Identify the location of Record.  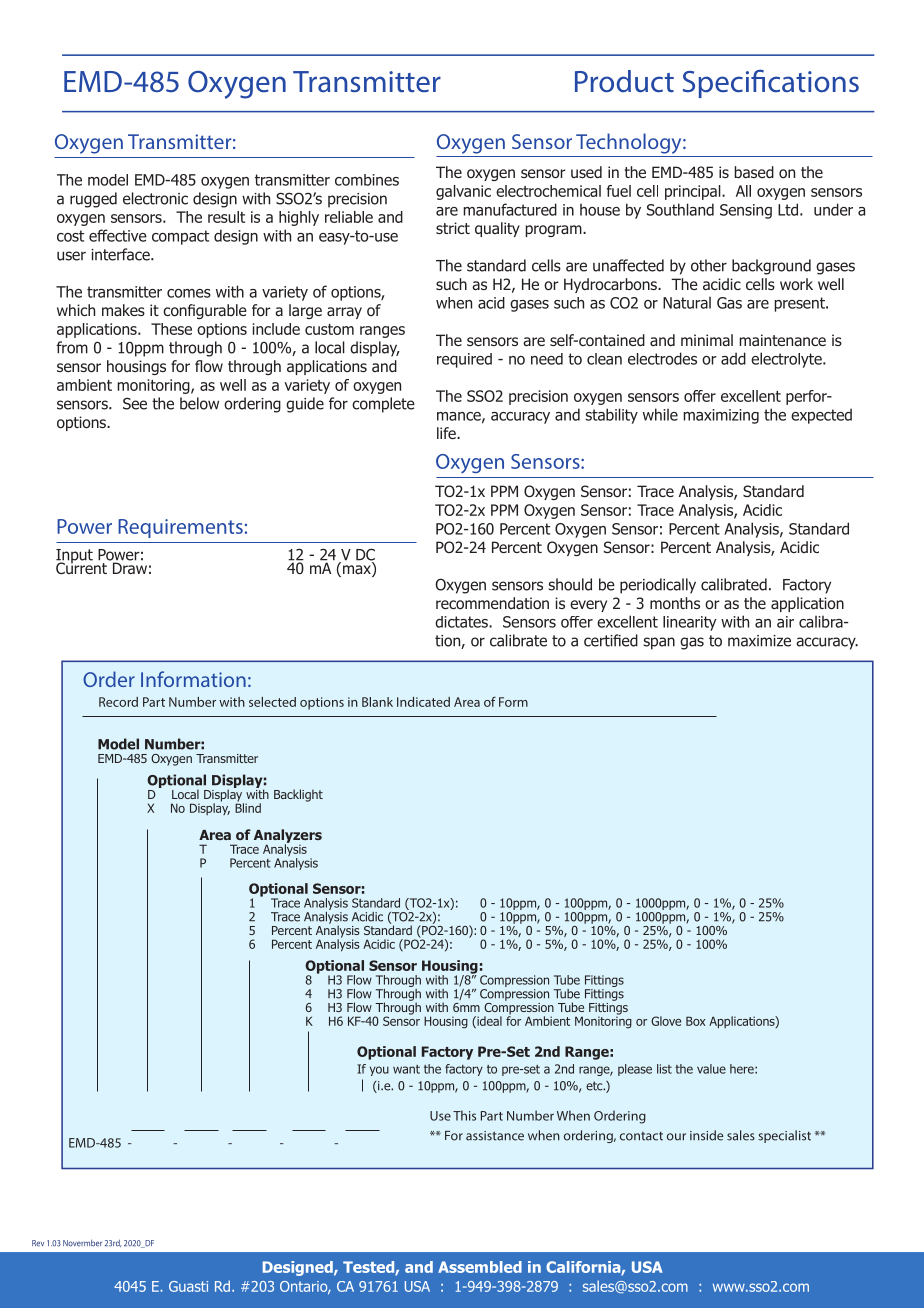
(118, 702).
